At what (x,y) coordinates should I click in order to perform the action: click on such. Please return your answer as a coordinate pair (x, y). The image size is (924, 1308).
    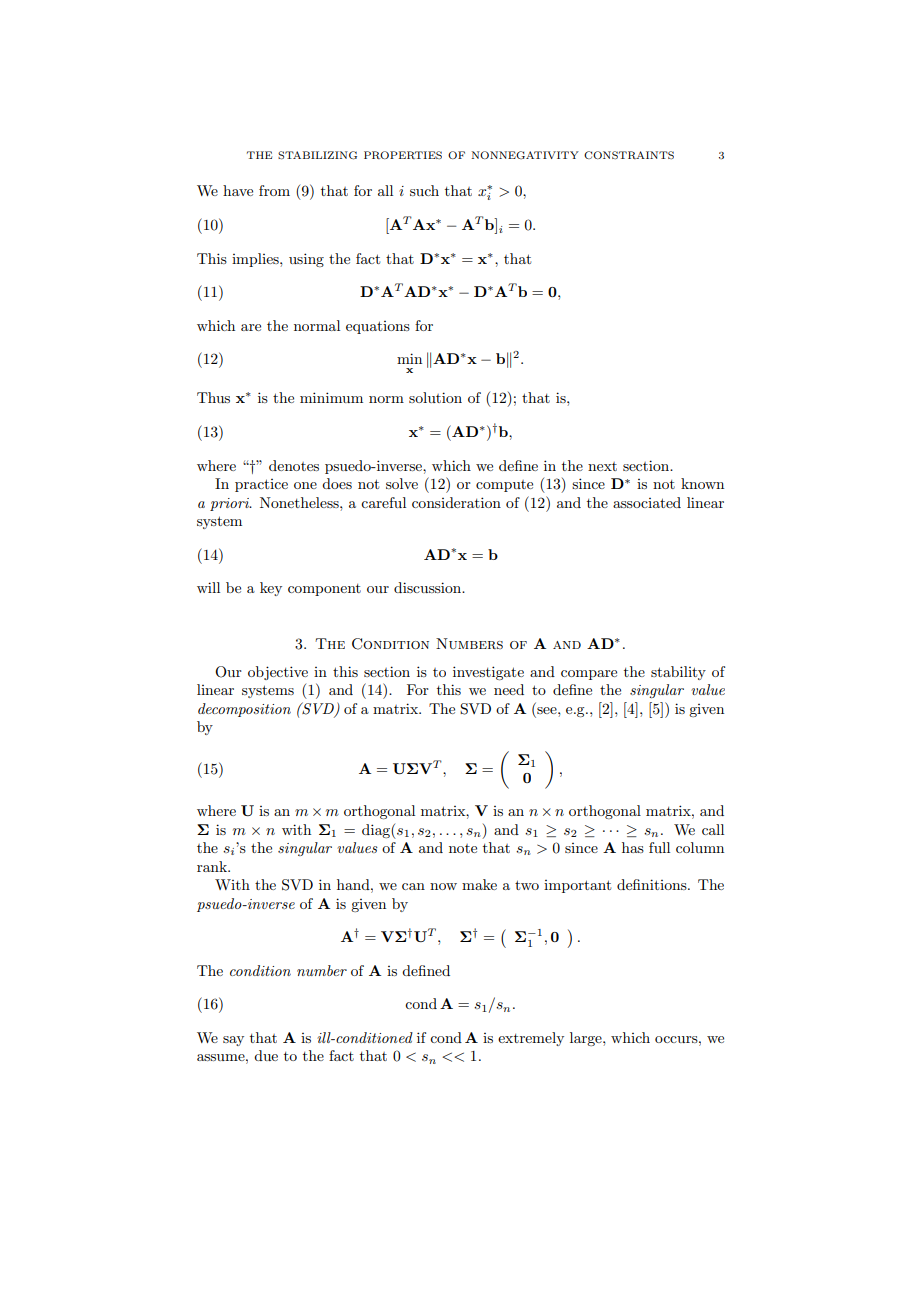
    Looking at the image, I should click on (424, 190).
